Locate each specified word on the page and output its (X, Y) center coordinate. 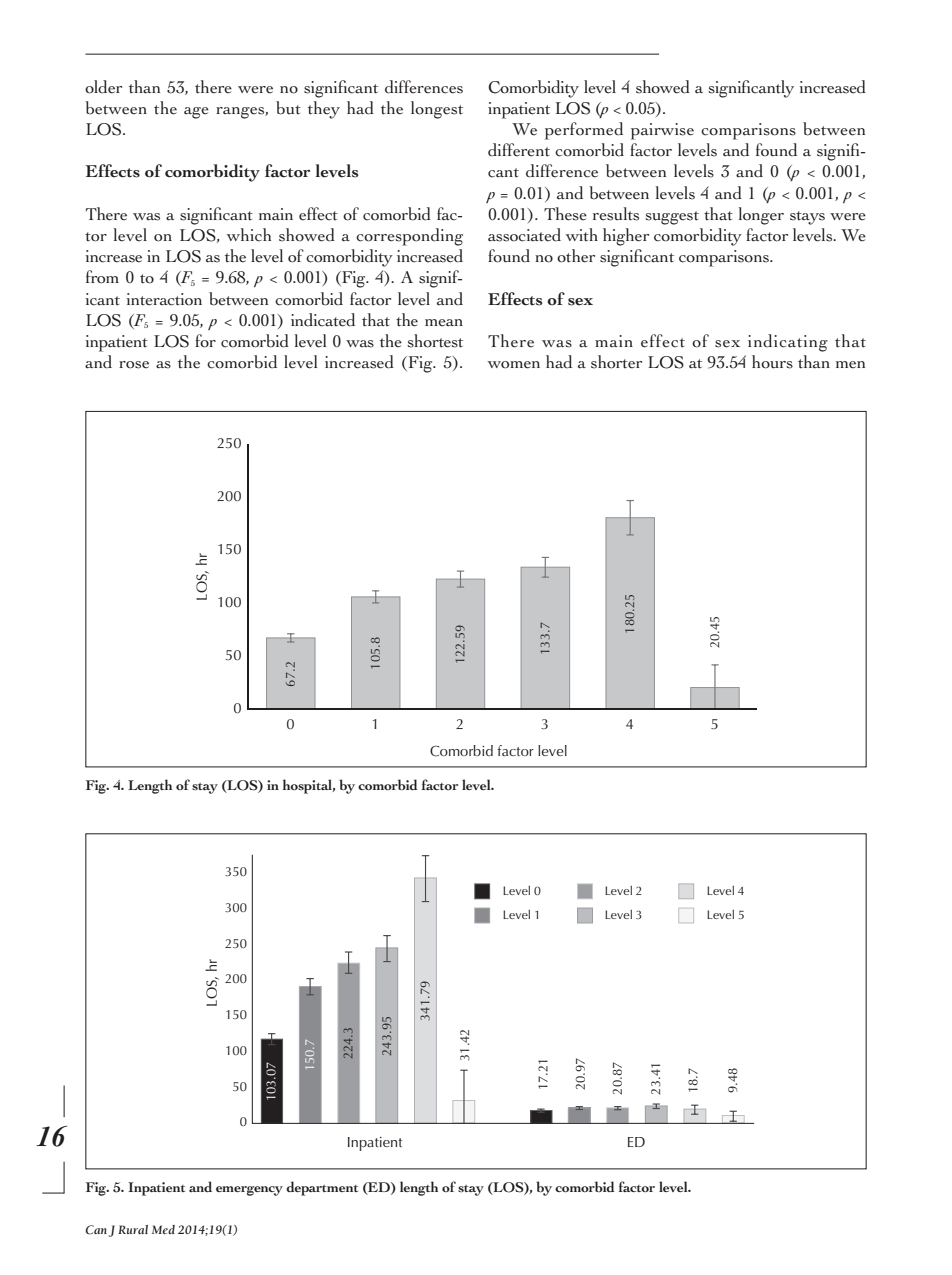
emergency (249, 1191)
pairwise (662, 131)
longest (437, 110)
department (322, 1188)
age (196, 113)
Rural (133, 1229)
